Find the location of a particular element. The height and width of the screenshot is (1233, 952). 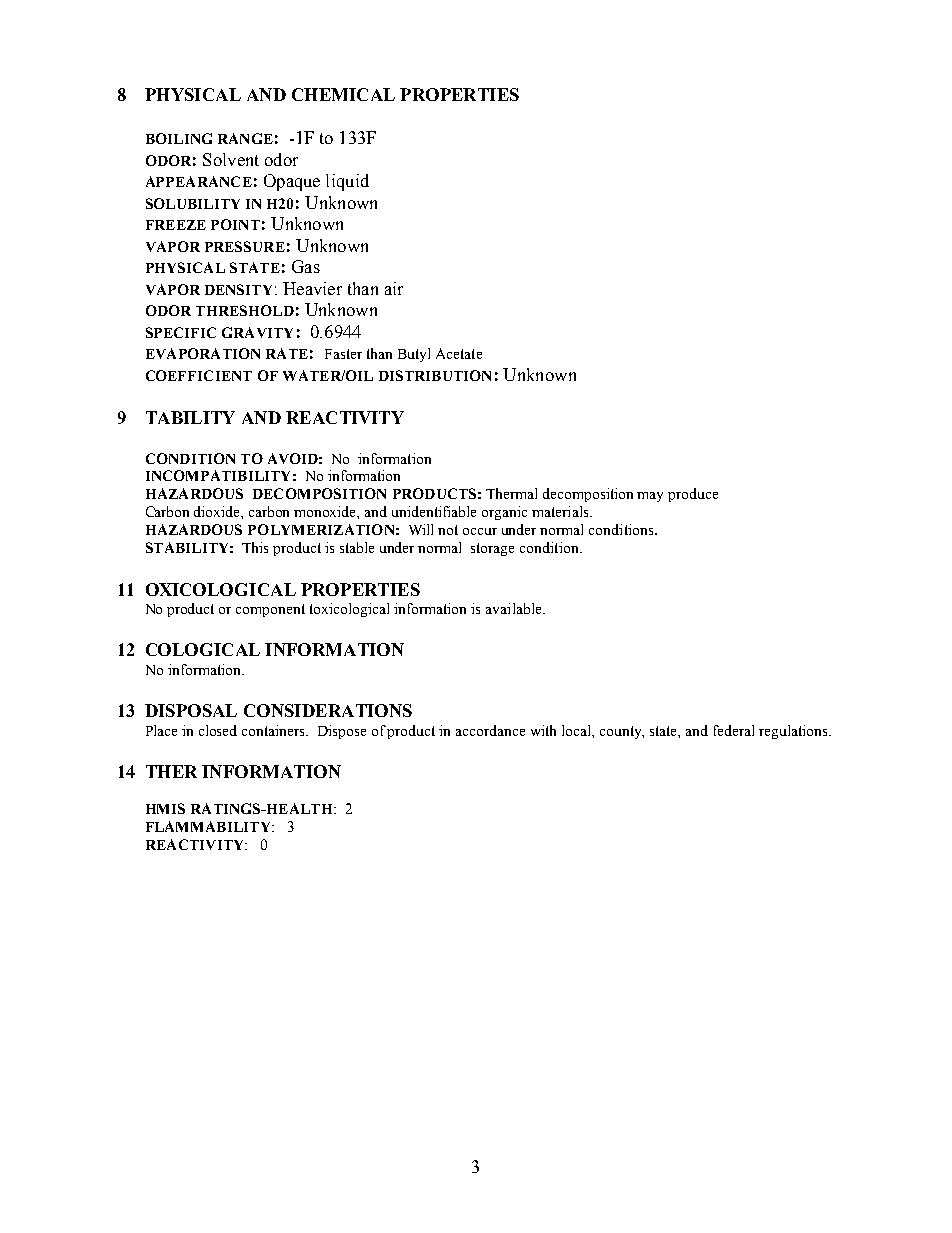

federal is located at coordinates (734, 730).
